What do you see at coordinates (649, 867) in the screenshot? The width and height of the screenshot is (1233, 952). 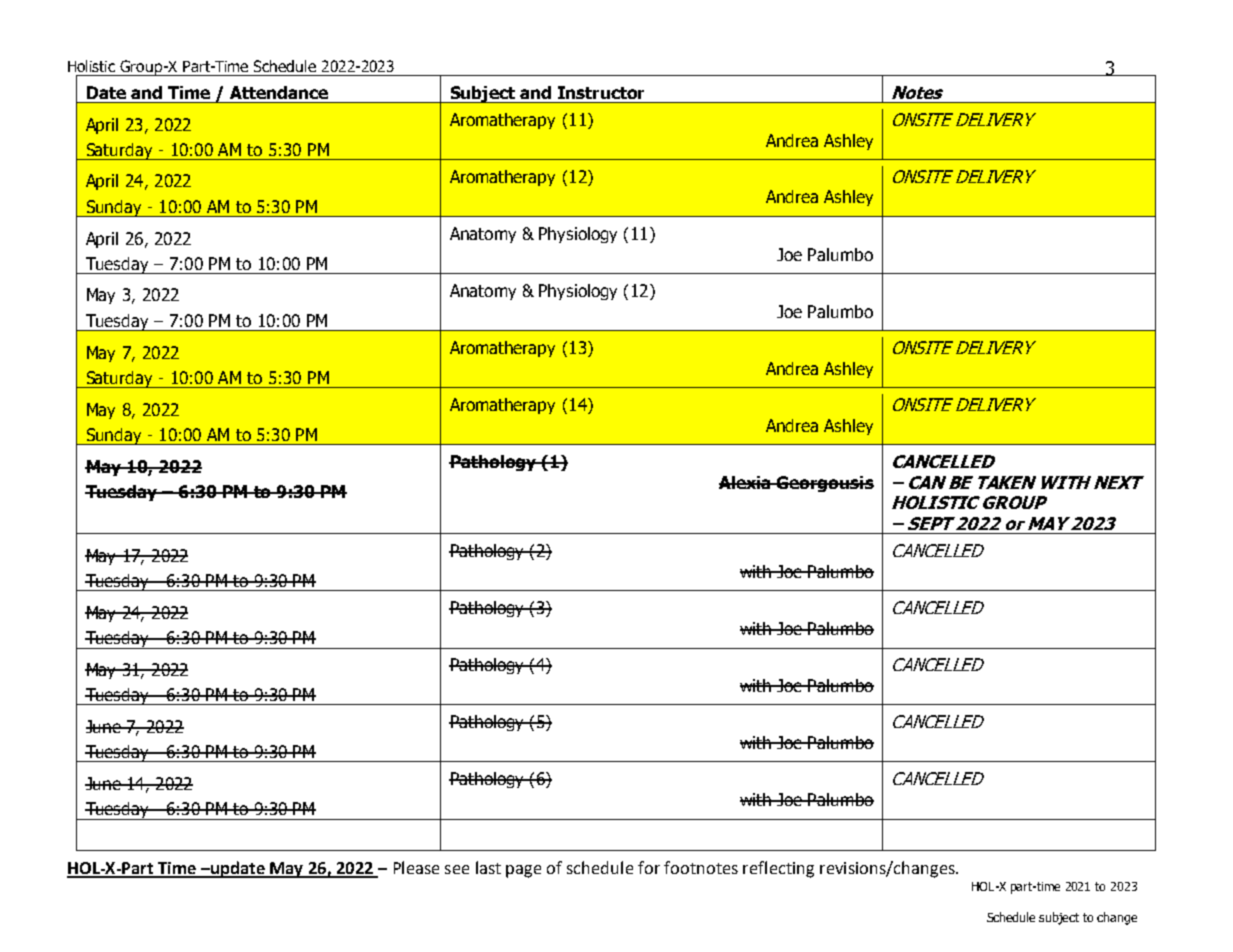 I see `for` at bounding box center [649, 867].
